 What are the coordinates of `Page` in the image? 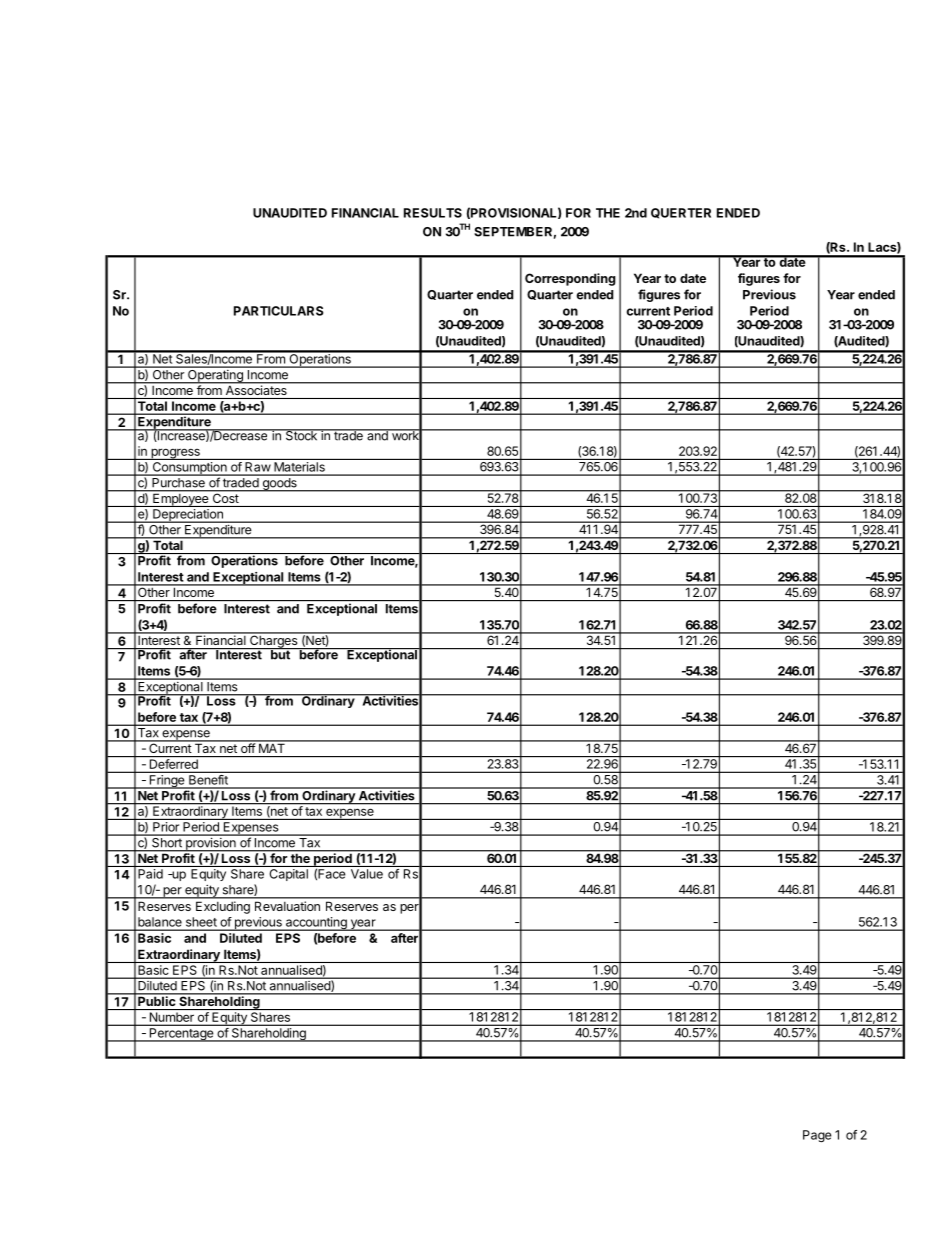 It's located at (817, 1136).
